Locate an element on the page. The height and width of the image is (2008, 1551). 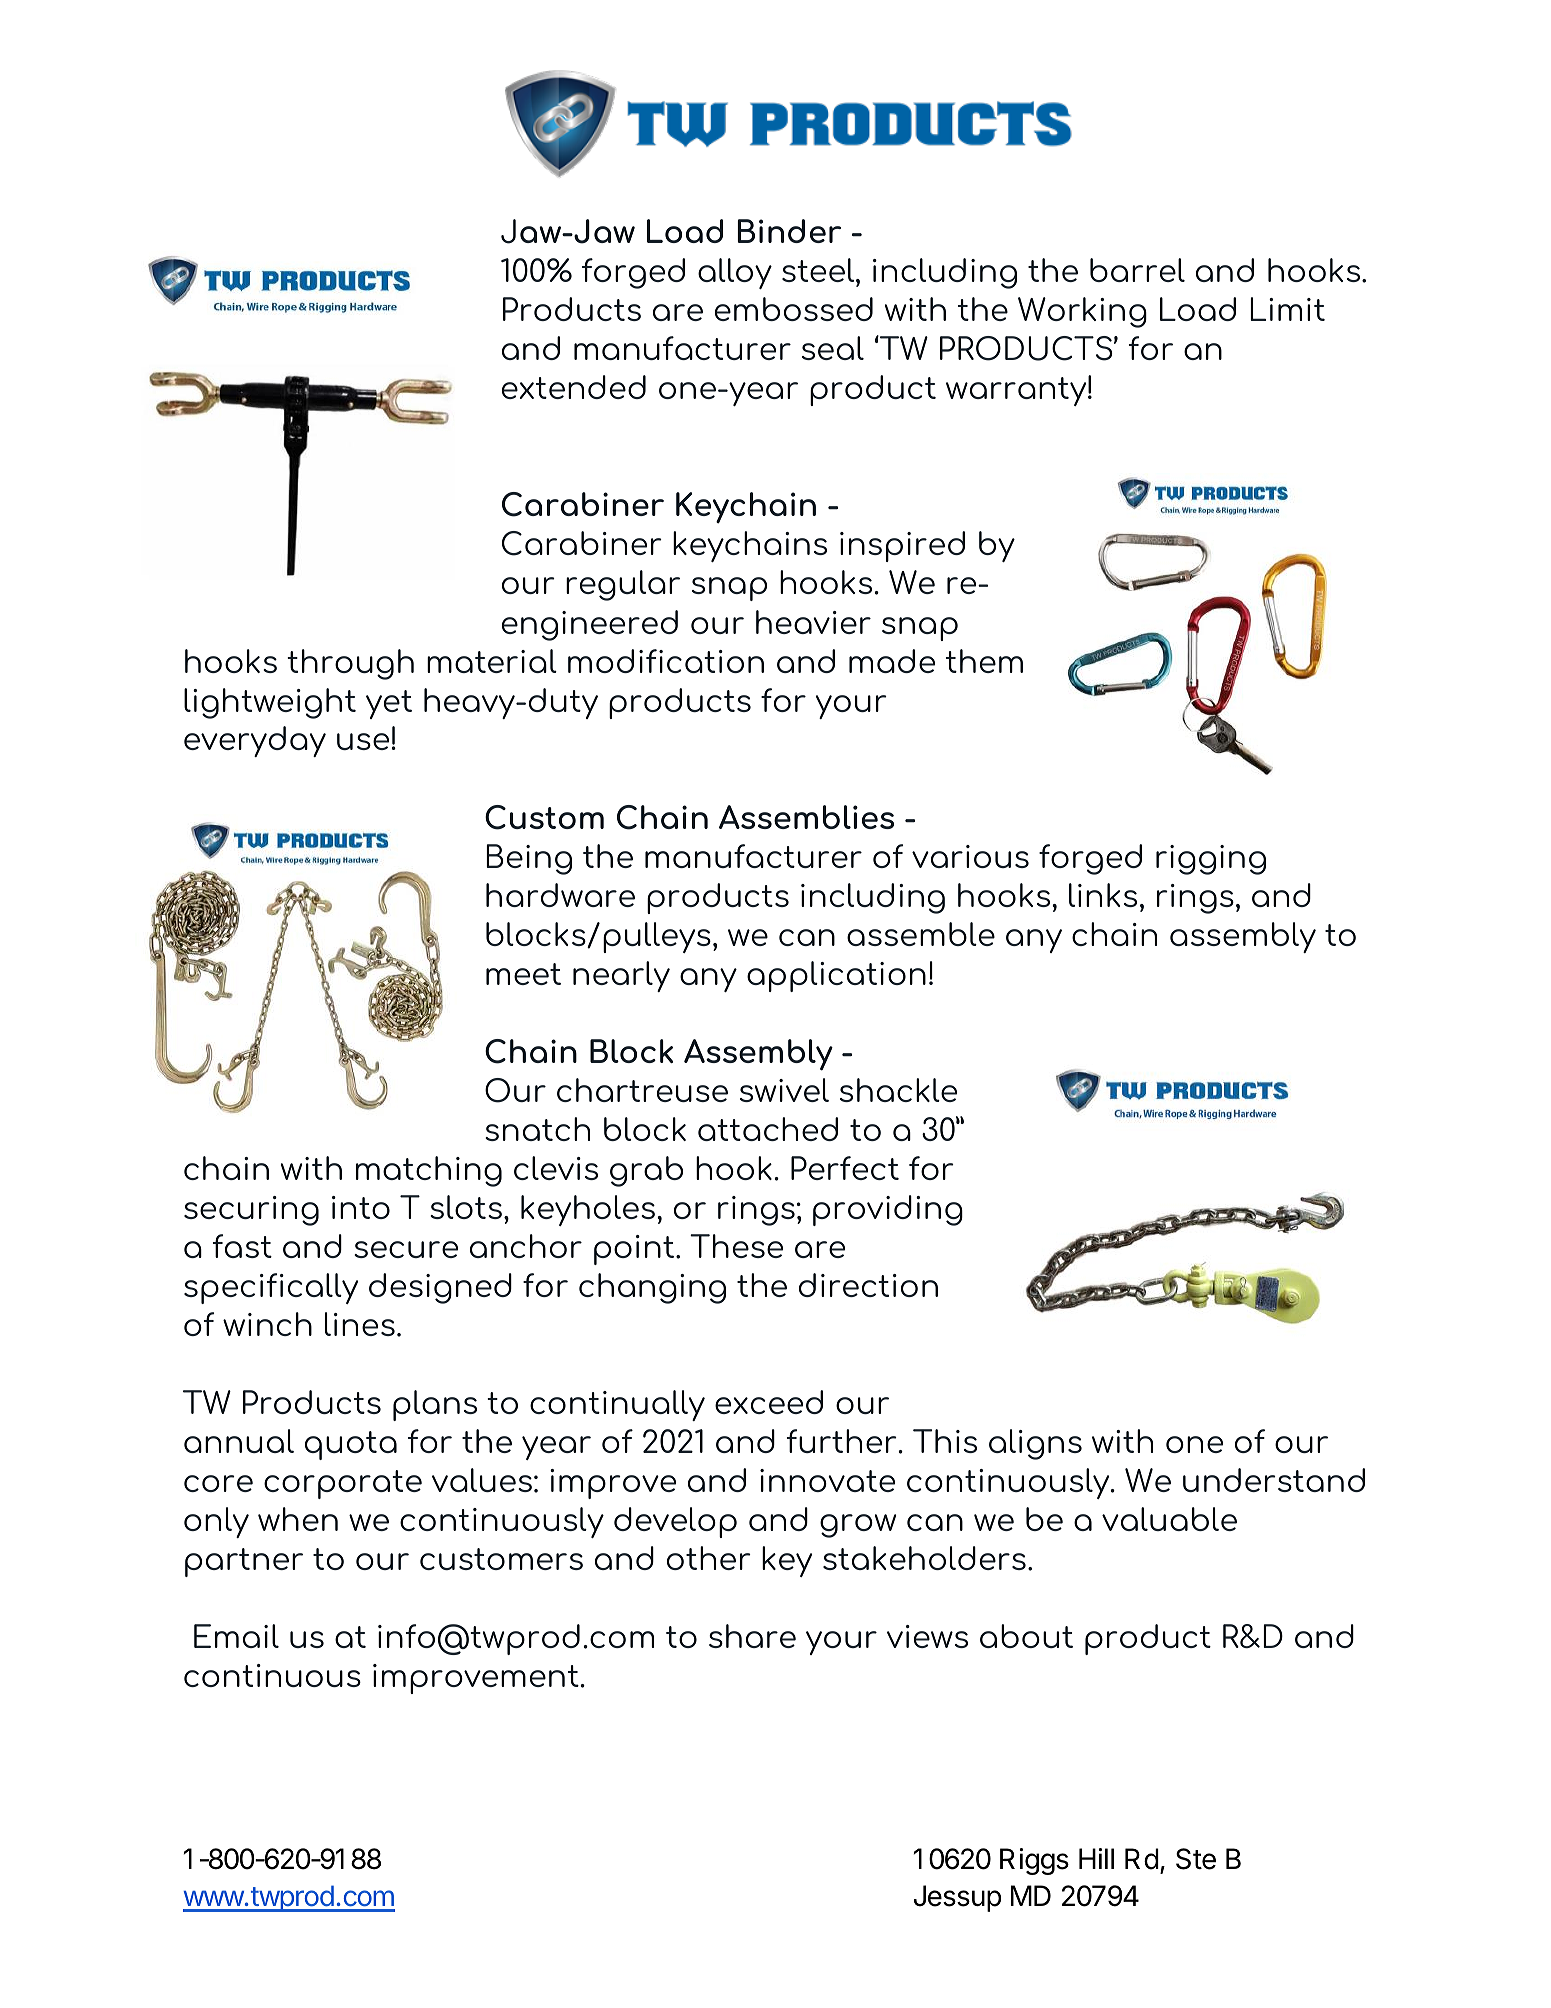
into is located at coordinates (361, 1207).
